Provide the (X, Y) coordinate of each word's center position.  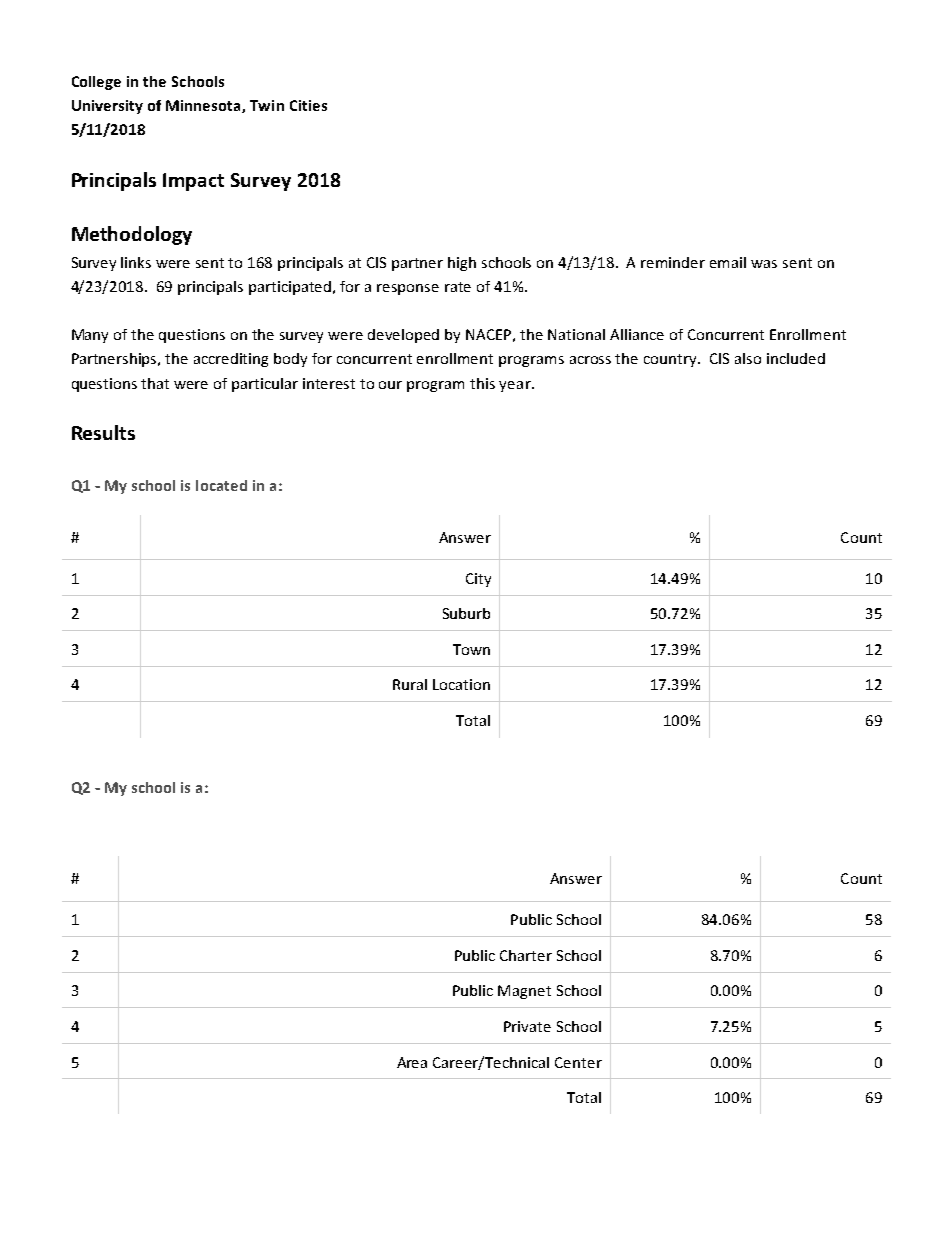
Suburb (466, 613)
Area (412, 1062)
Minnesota (204, 106)
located (221, 485)
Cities (308, 105)
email (728, 262)
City (478, 580)
